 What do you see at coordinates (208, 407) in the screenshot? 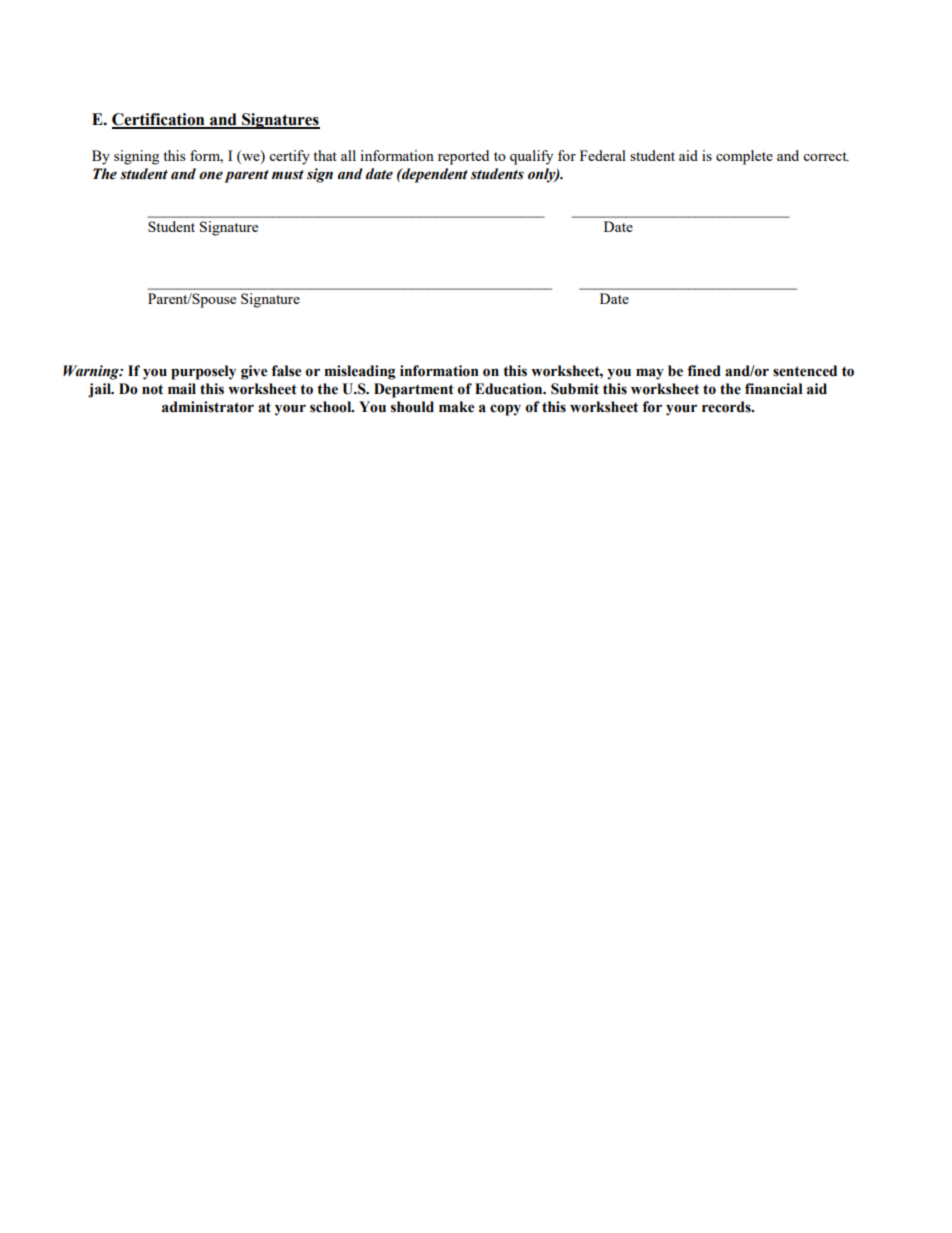
I see `administrator` at bounding box center [208, 407].
